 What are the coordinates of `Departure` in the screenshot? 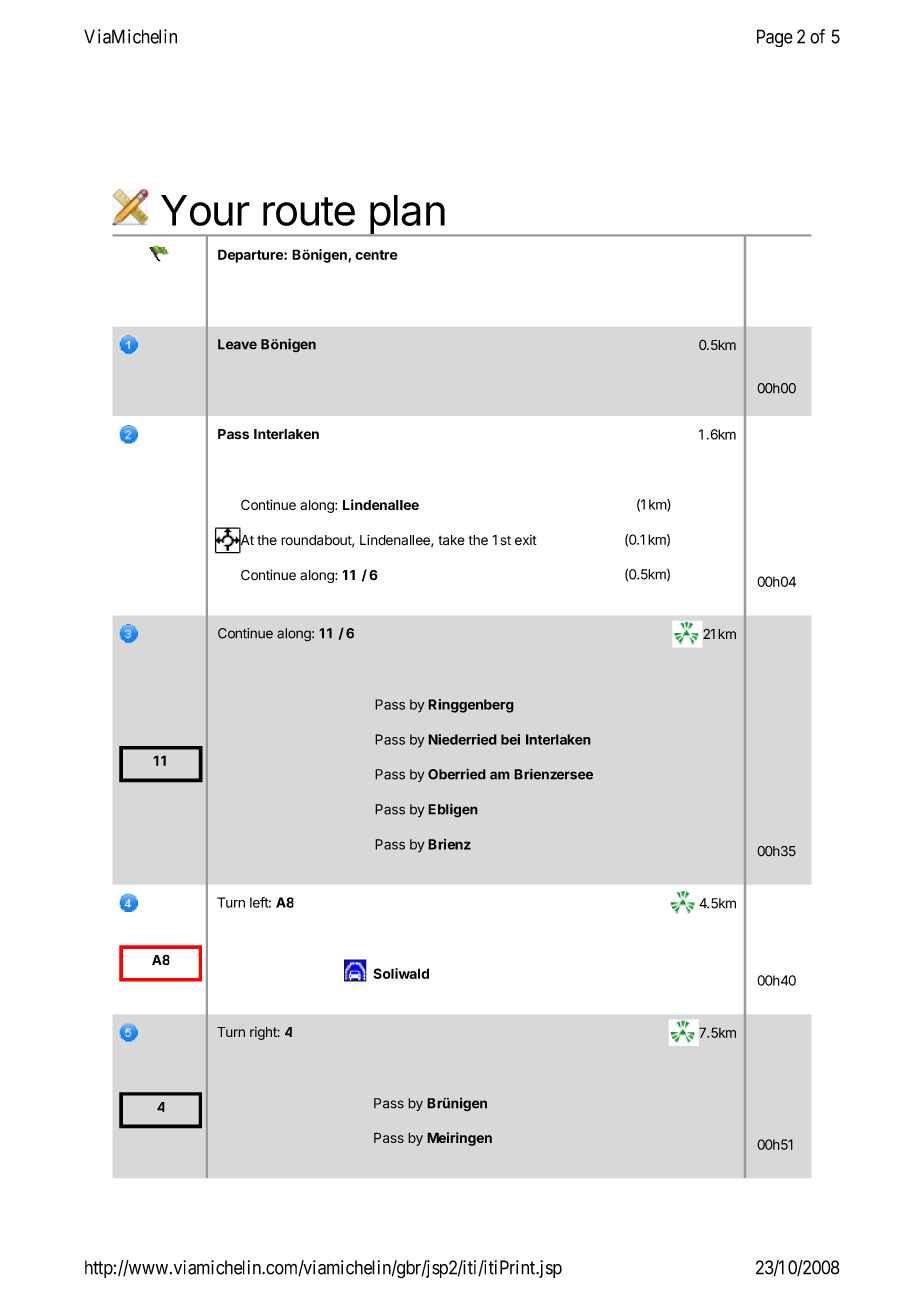 It's located at (251, 256).
